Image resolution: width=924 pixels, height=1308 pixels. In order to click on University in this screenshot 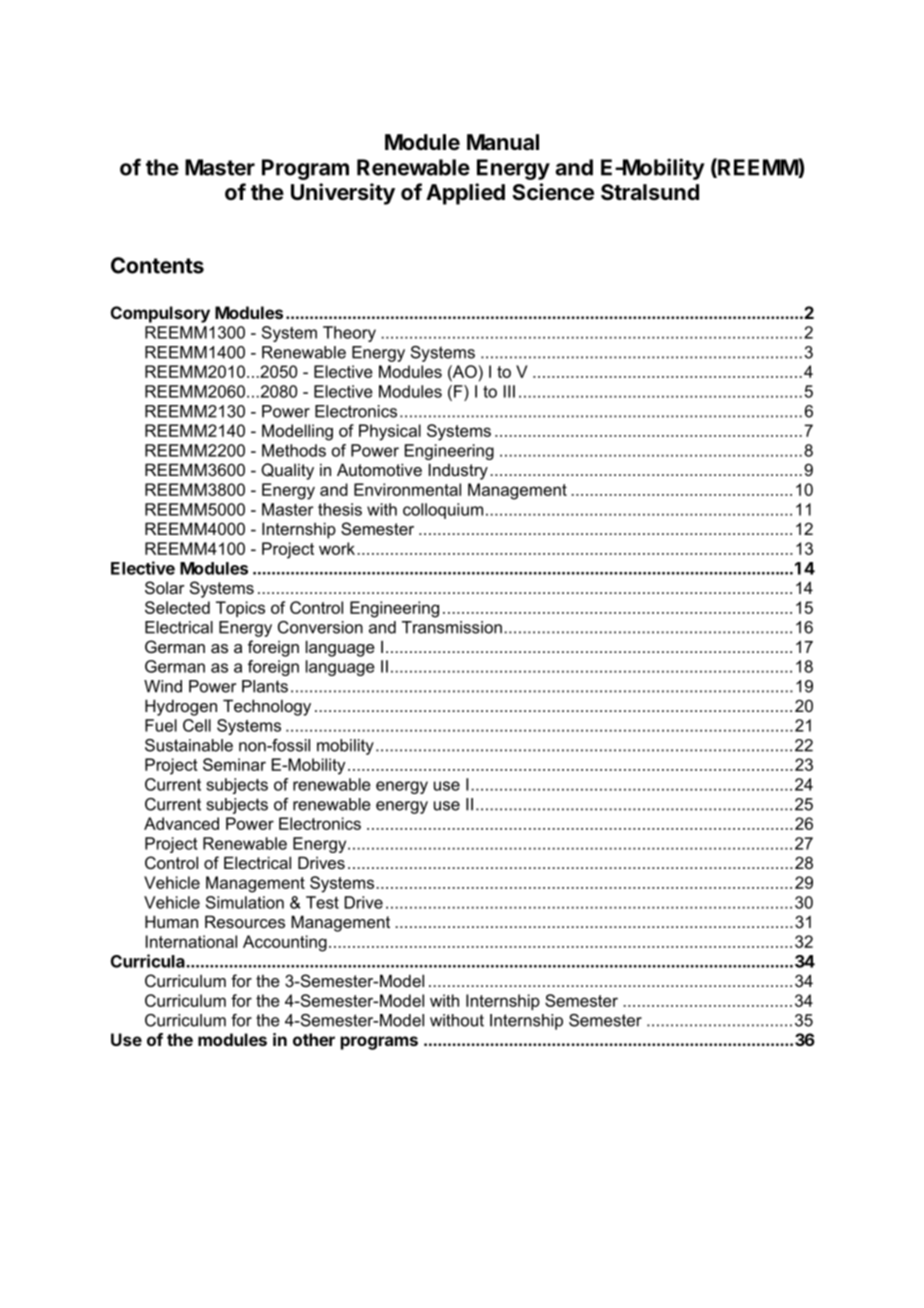, I will do `click(343, 194)`.
